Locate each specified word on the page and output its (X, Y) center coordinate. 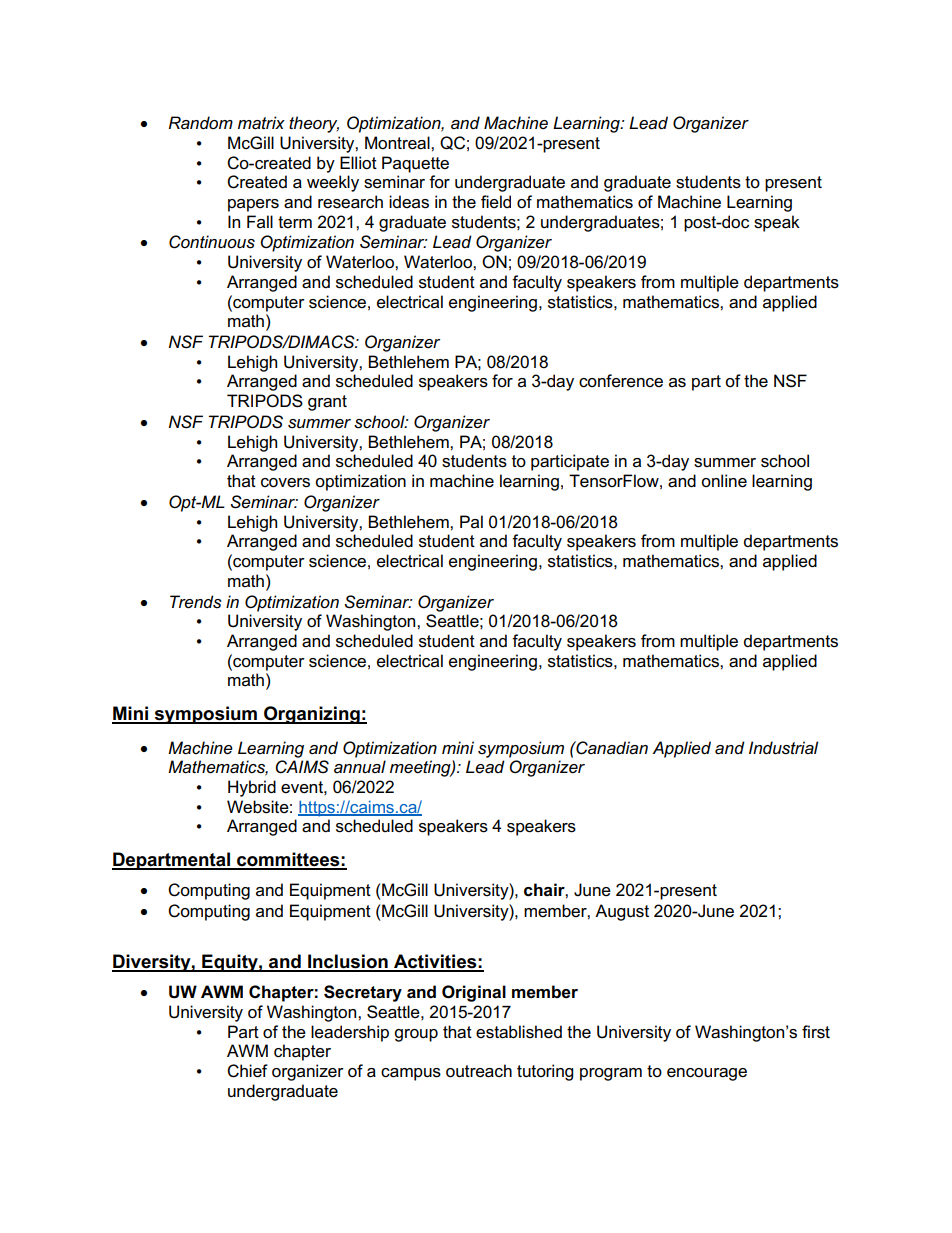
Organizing (312, 715)
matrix (261, 122)
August (622, 912)
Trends (196, 602)
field (496, 202)
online (724, 481)
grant (327, 403)
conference (621, 381)
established (519, 1032)
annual (360, 766)
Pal (471, 521)
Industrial (783, 748)
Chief (247, 1071)
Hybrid (252, 788)
